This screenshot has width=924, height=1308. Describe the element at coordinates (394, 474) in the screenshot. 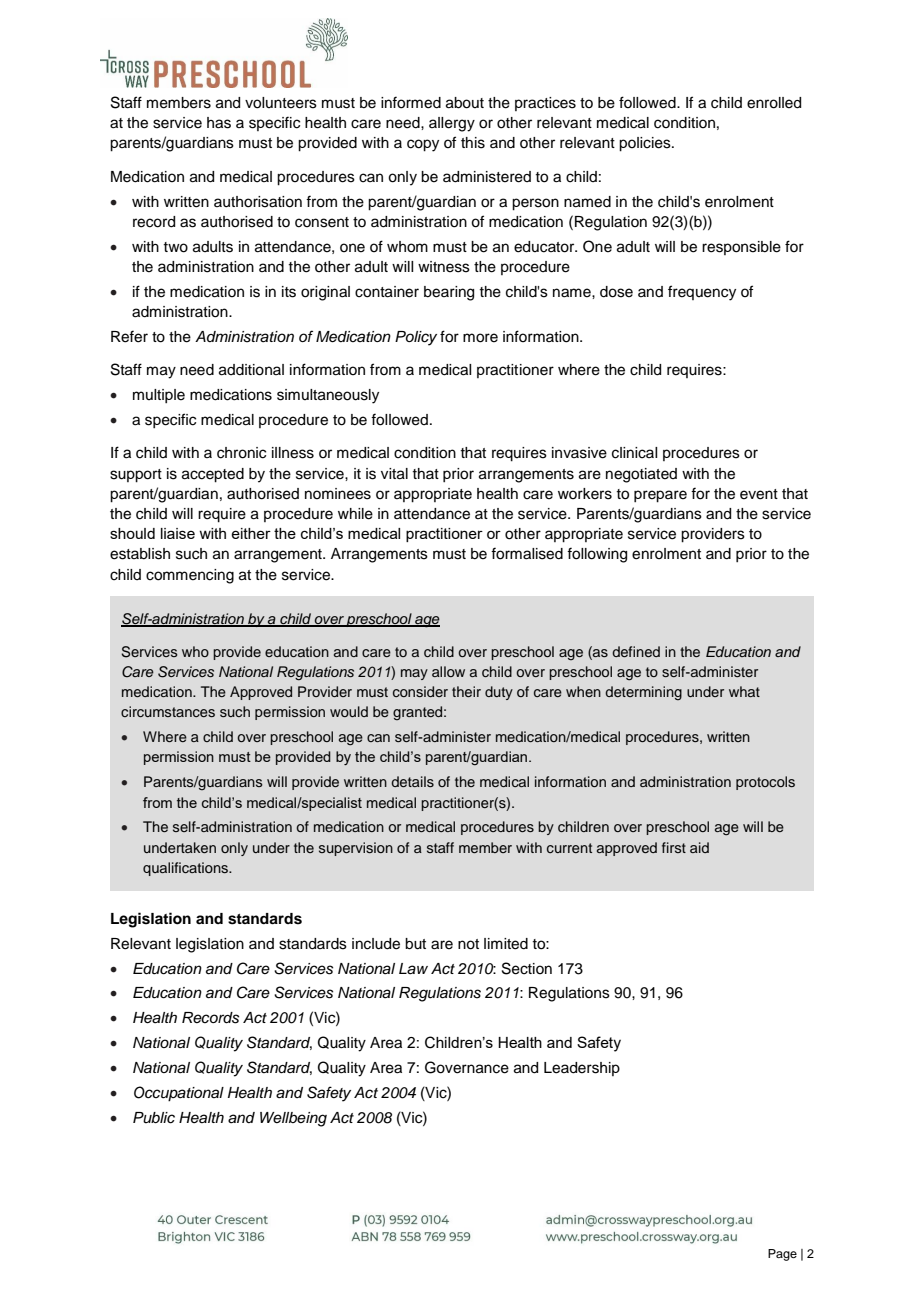

I see `vital` at that location.
